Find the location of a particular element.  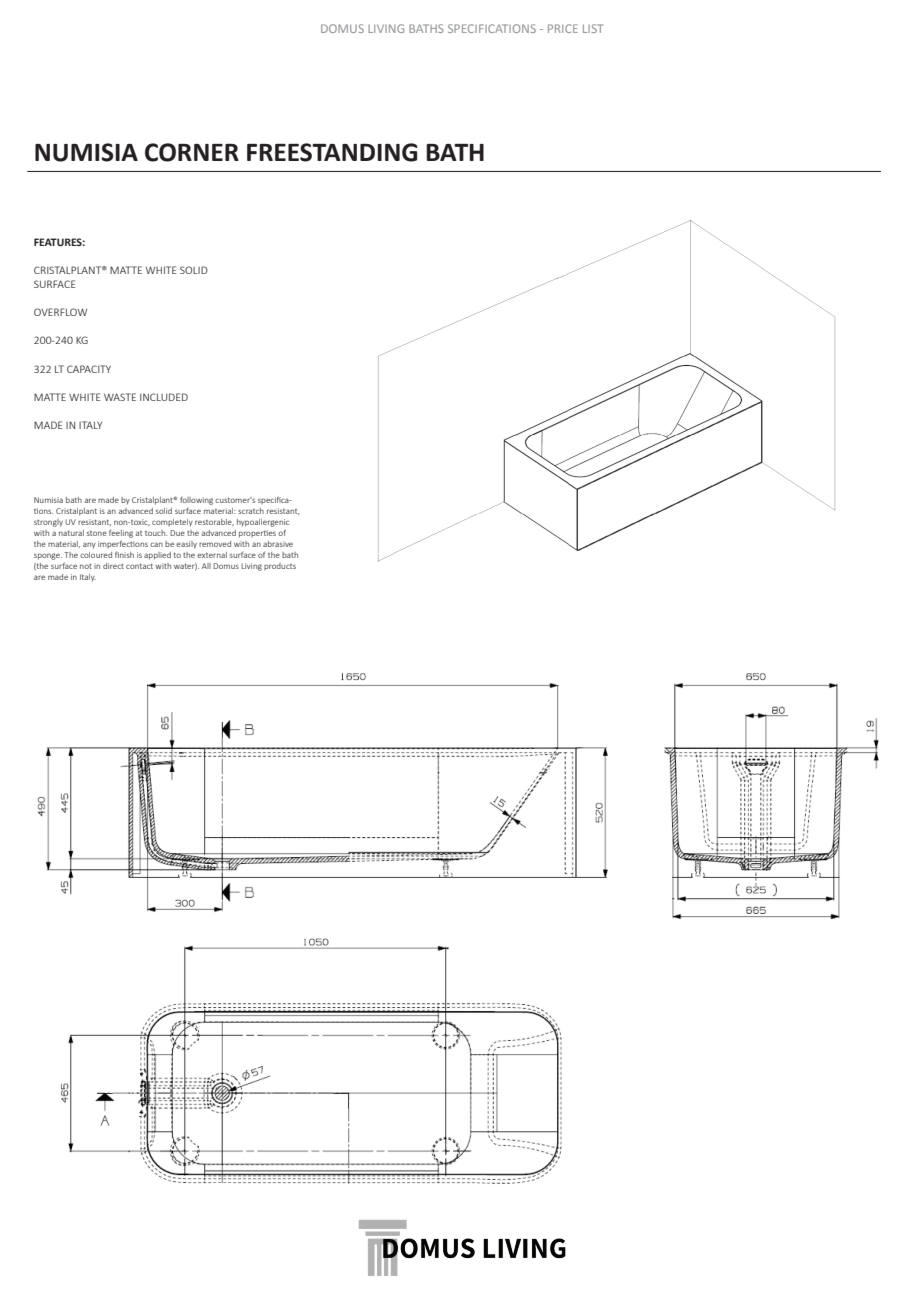

INCLUDED is located at coordinates (164, 397).
